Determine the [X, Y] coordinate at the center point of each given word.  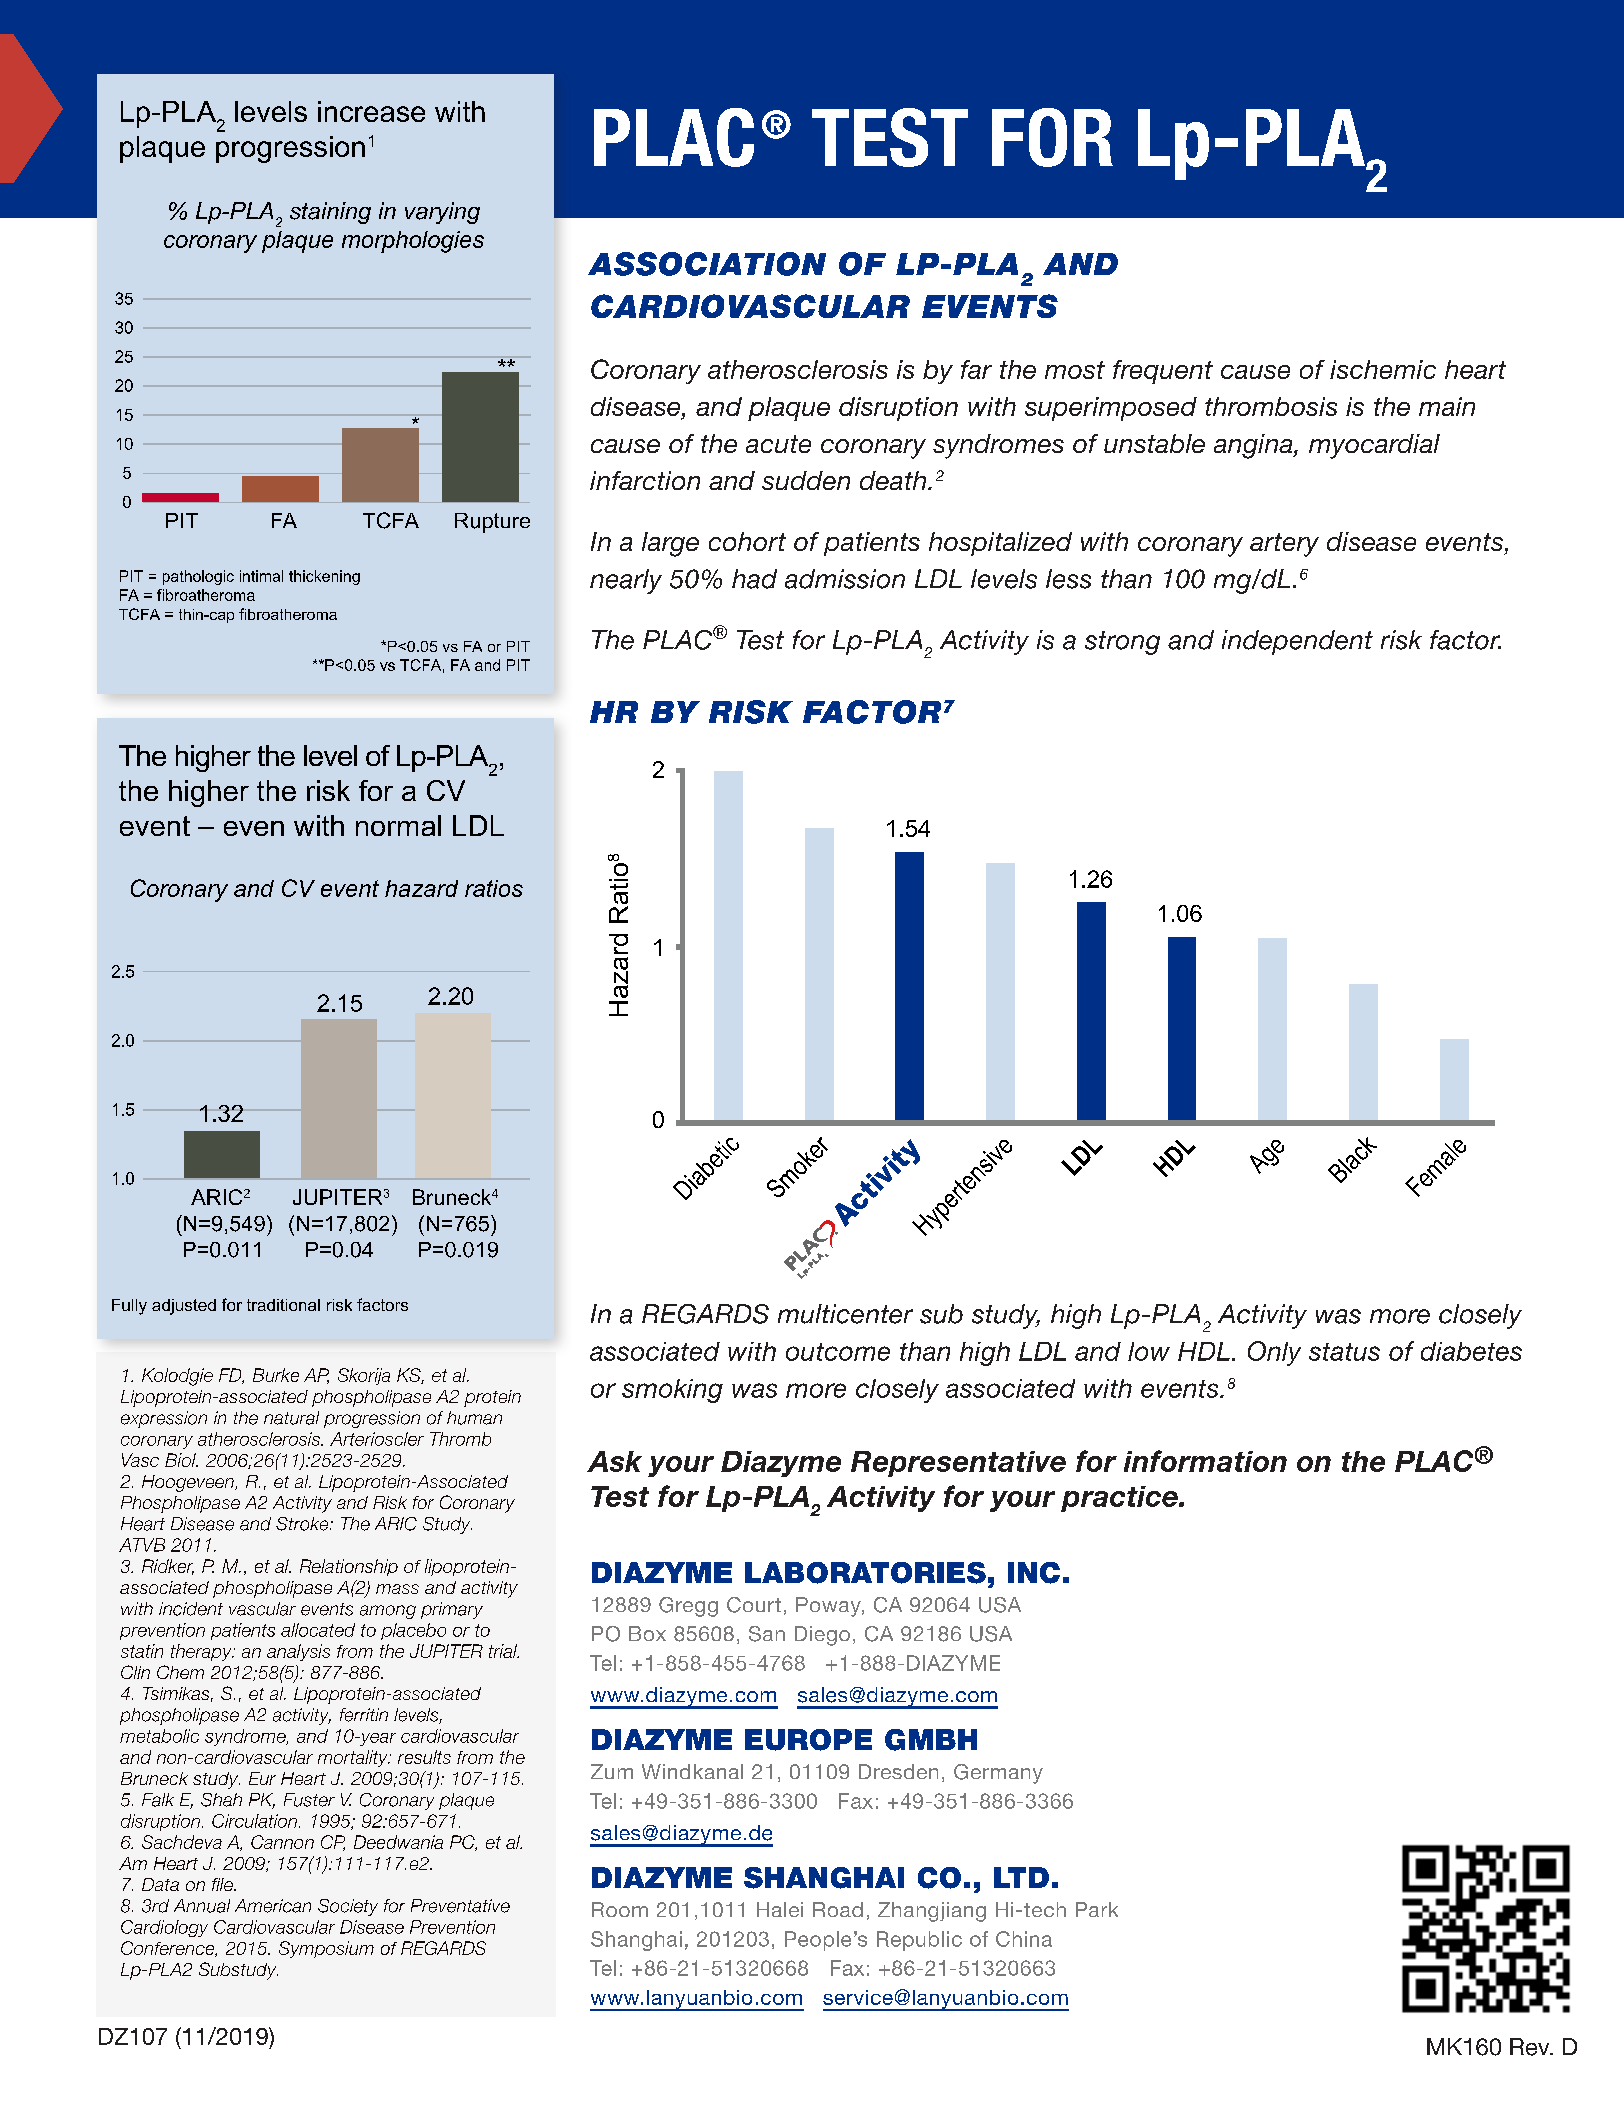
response [268, 1893]
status [1344, 1352]
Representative [958, 1464]
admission [845, 579]
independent [1297, 642]
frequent [1163, 372]
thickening [324, 577]
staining [330, 213]
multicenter [845, 1314]
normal [398, 825]
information [1205, 1461]
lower [286, 1435]
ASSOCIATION [707, 264]
